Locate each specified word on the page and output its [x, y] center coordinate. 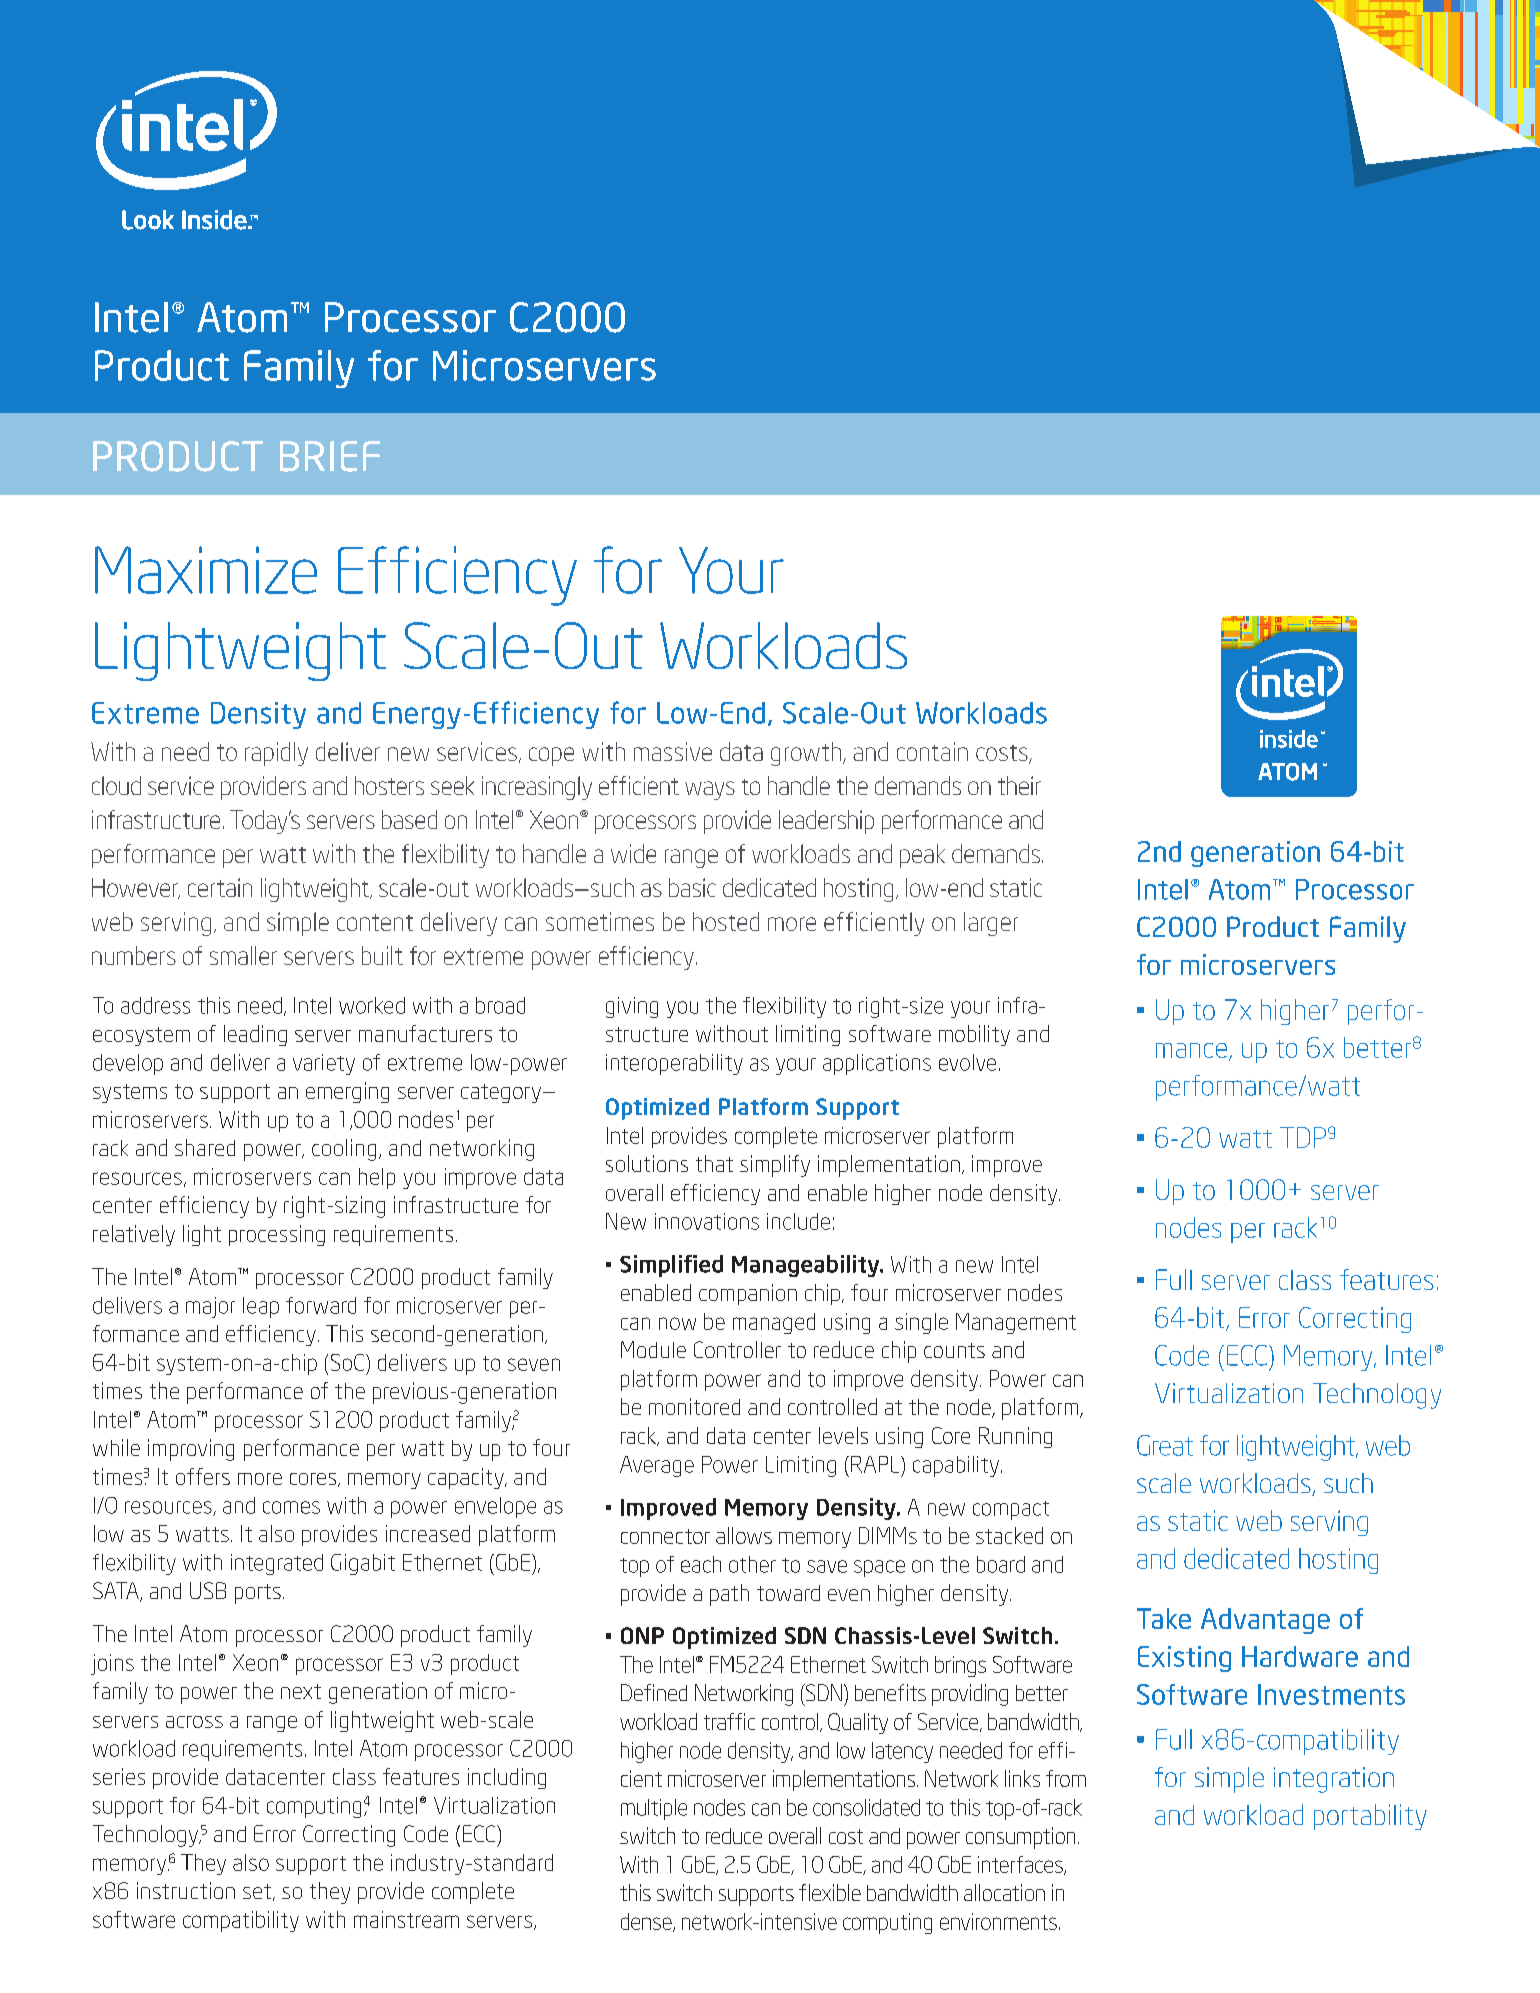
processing [277, 1235]
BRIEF [330, 456]
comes [291, 1507]
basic [692, 887]
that [714, 1163]
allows [744, 1535]
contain [932, 751]
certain [220, 887]
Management [1016, 1323]
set [257, 1891]
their [1019, 785]
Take [1164, 1618]
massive [673, 751]
